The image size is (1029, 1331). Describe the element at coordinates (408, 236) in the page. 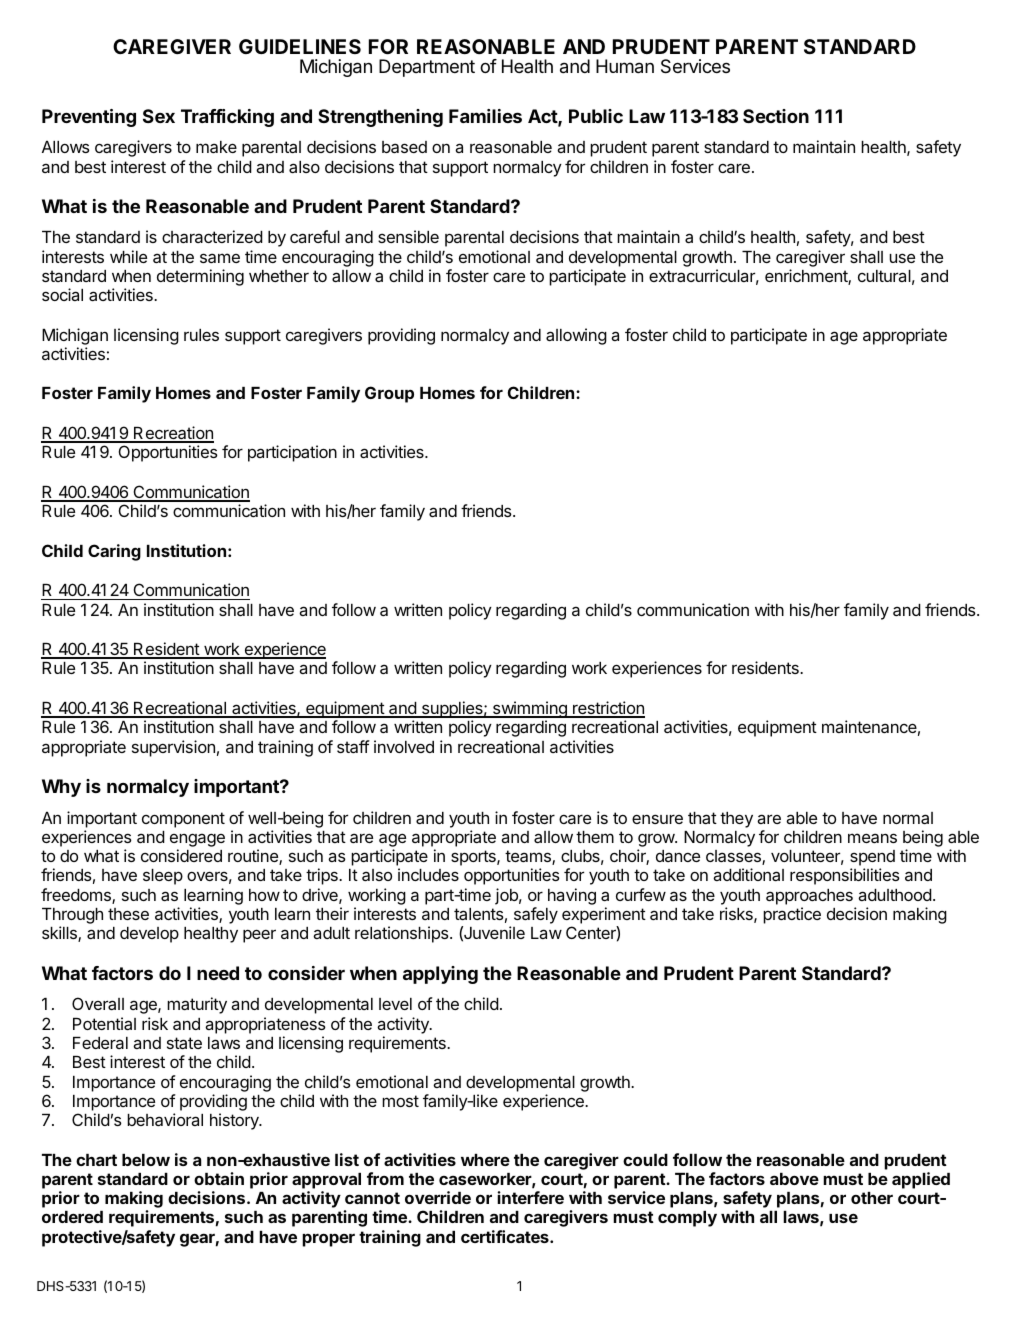

I see `sensible` at that location.
